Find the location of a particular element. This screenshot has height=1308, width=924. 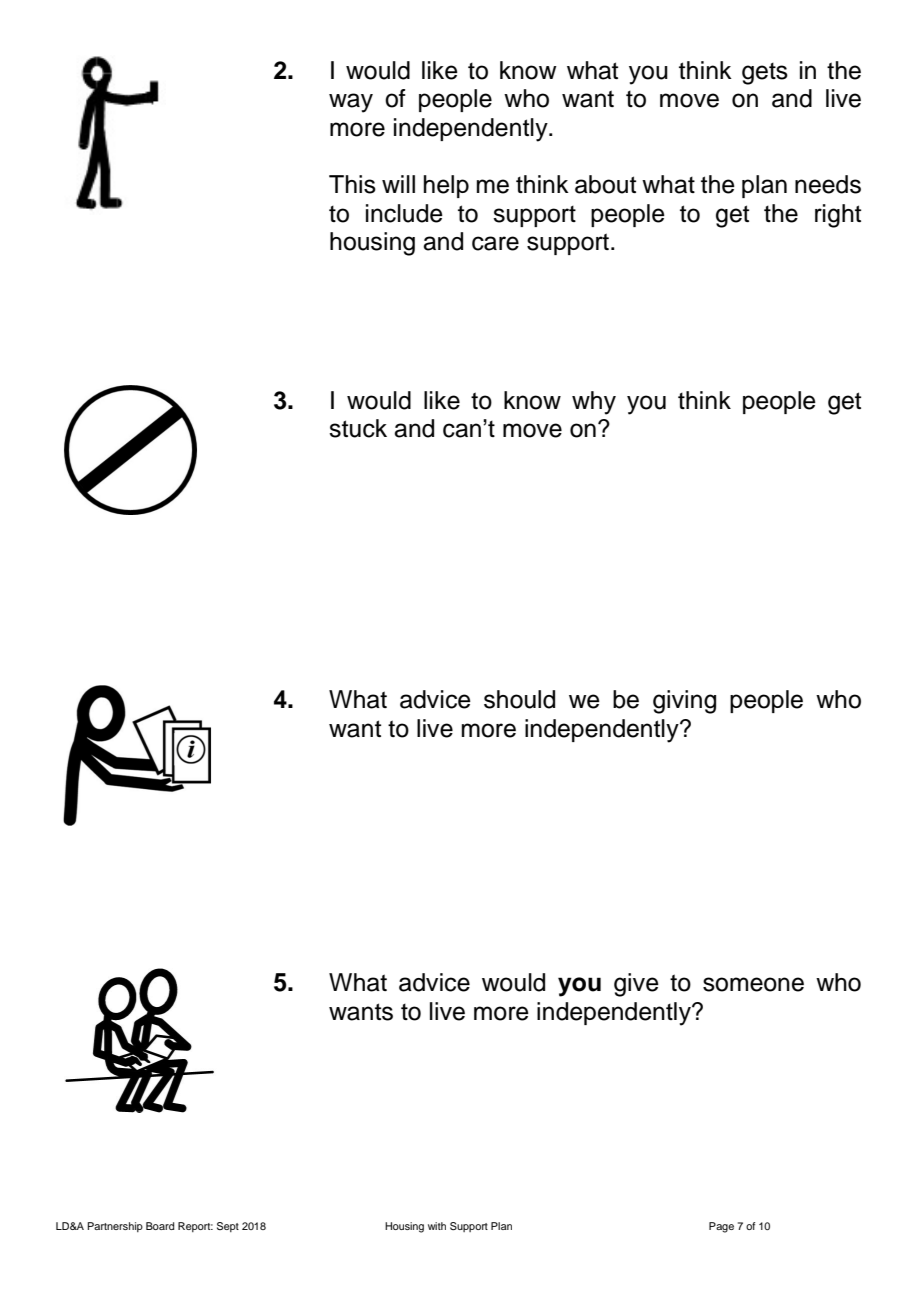

Sept is located at coordinates (228, 1227).
